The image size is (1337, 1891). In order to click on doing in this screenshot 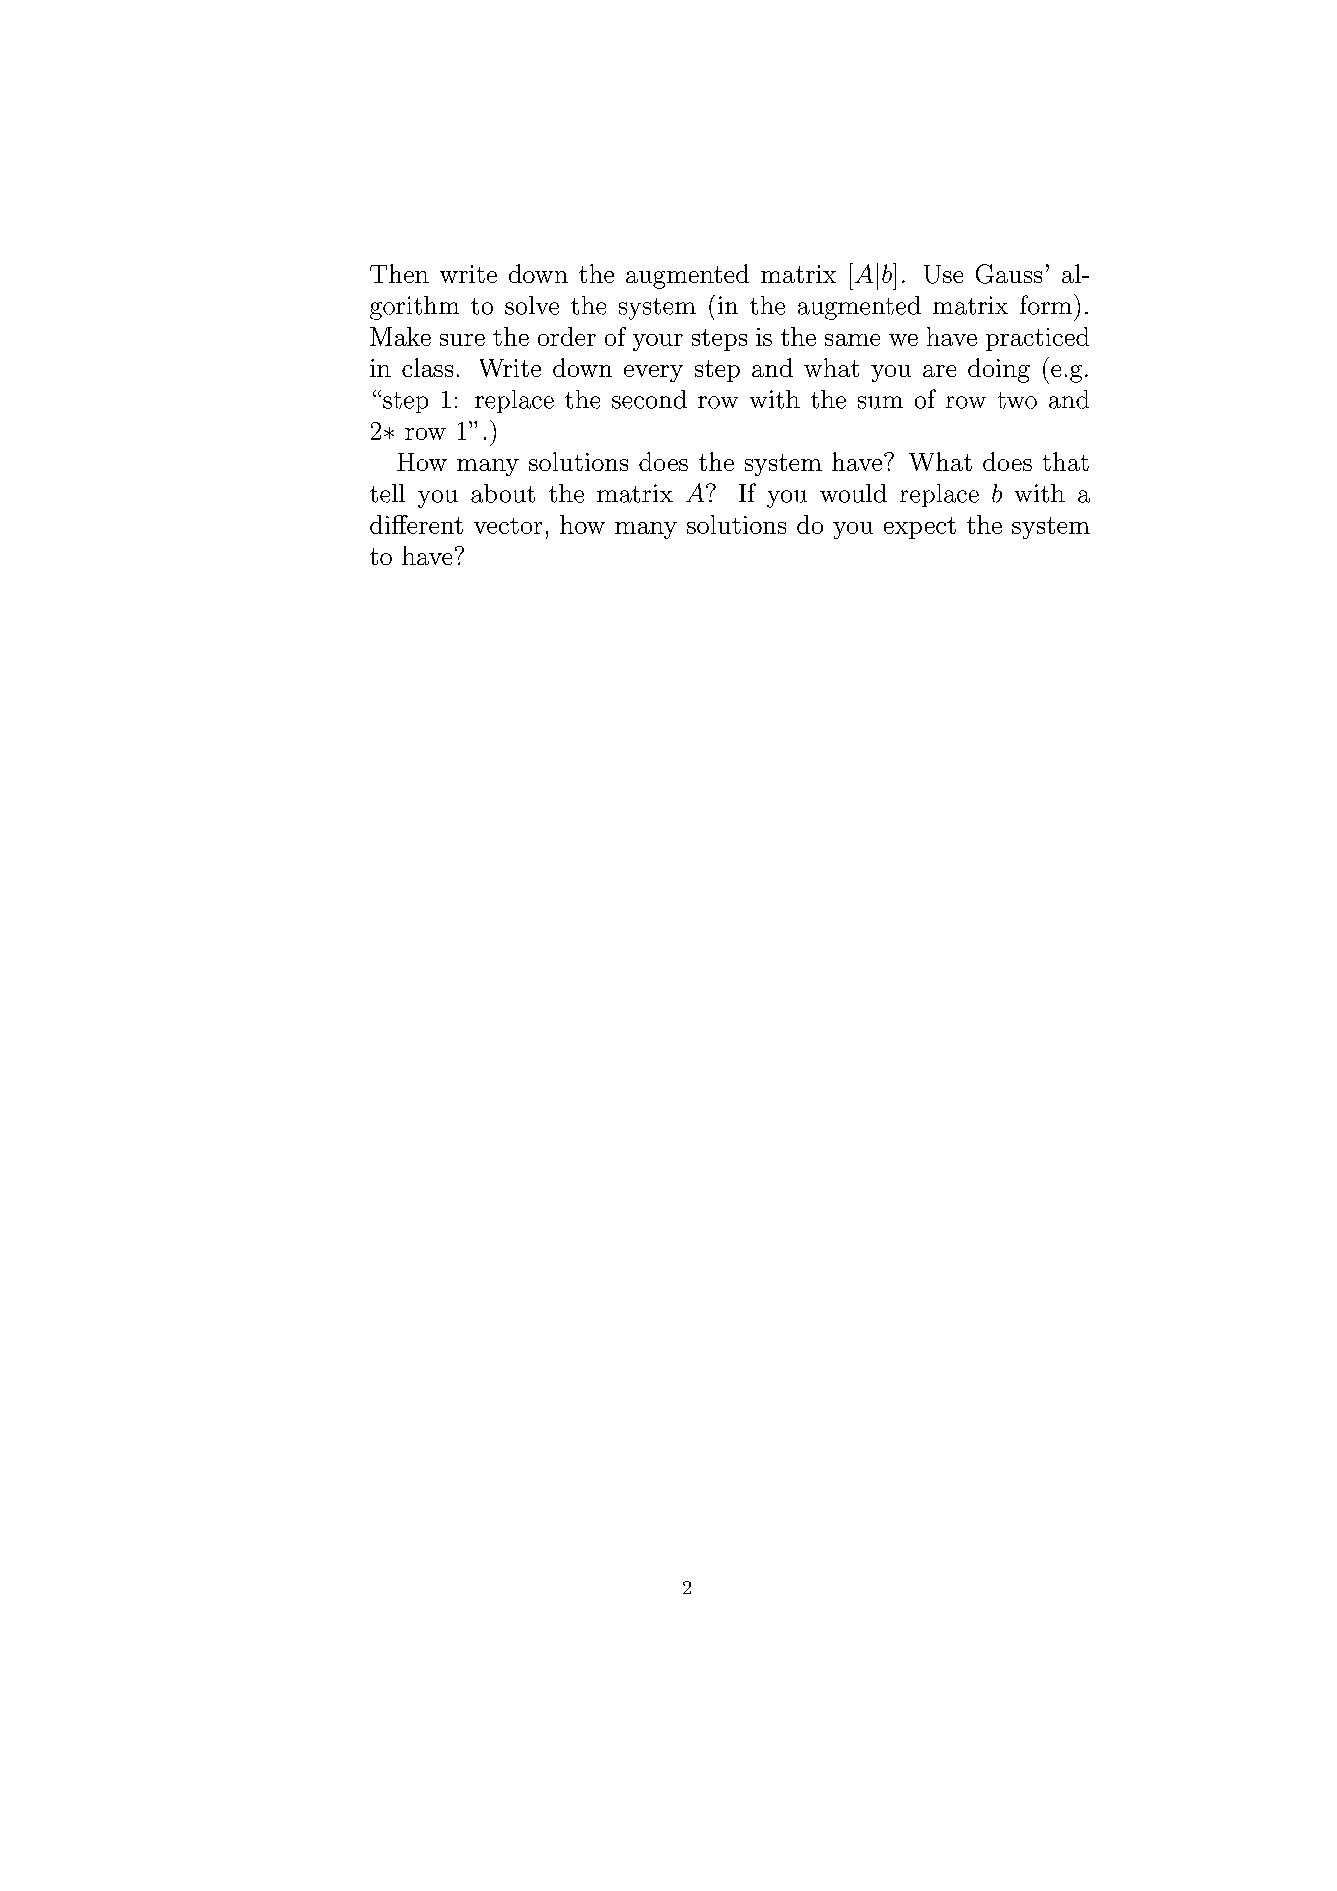, I will do `click(999, 370)`.
